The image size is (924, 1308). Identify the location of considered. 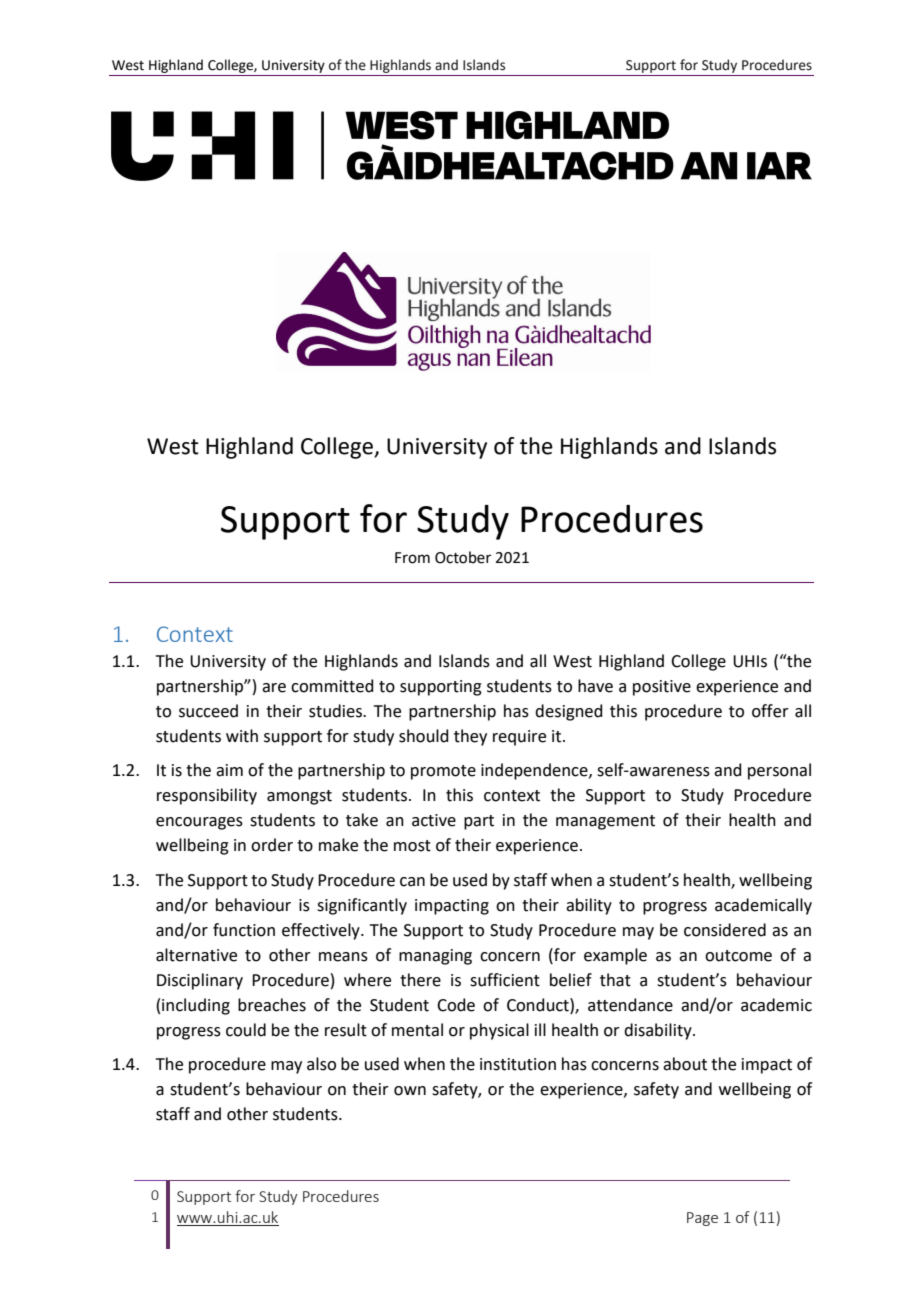
(725, 930).
